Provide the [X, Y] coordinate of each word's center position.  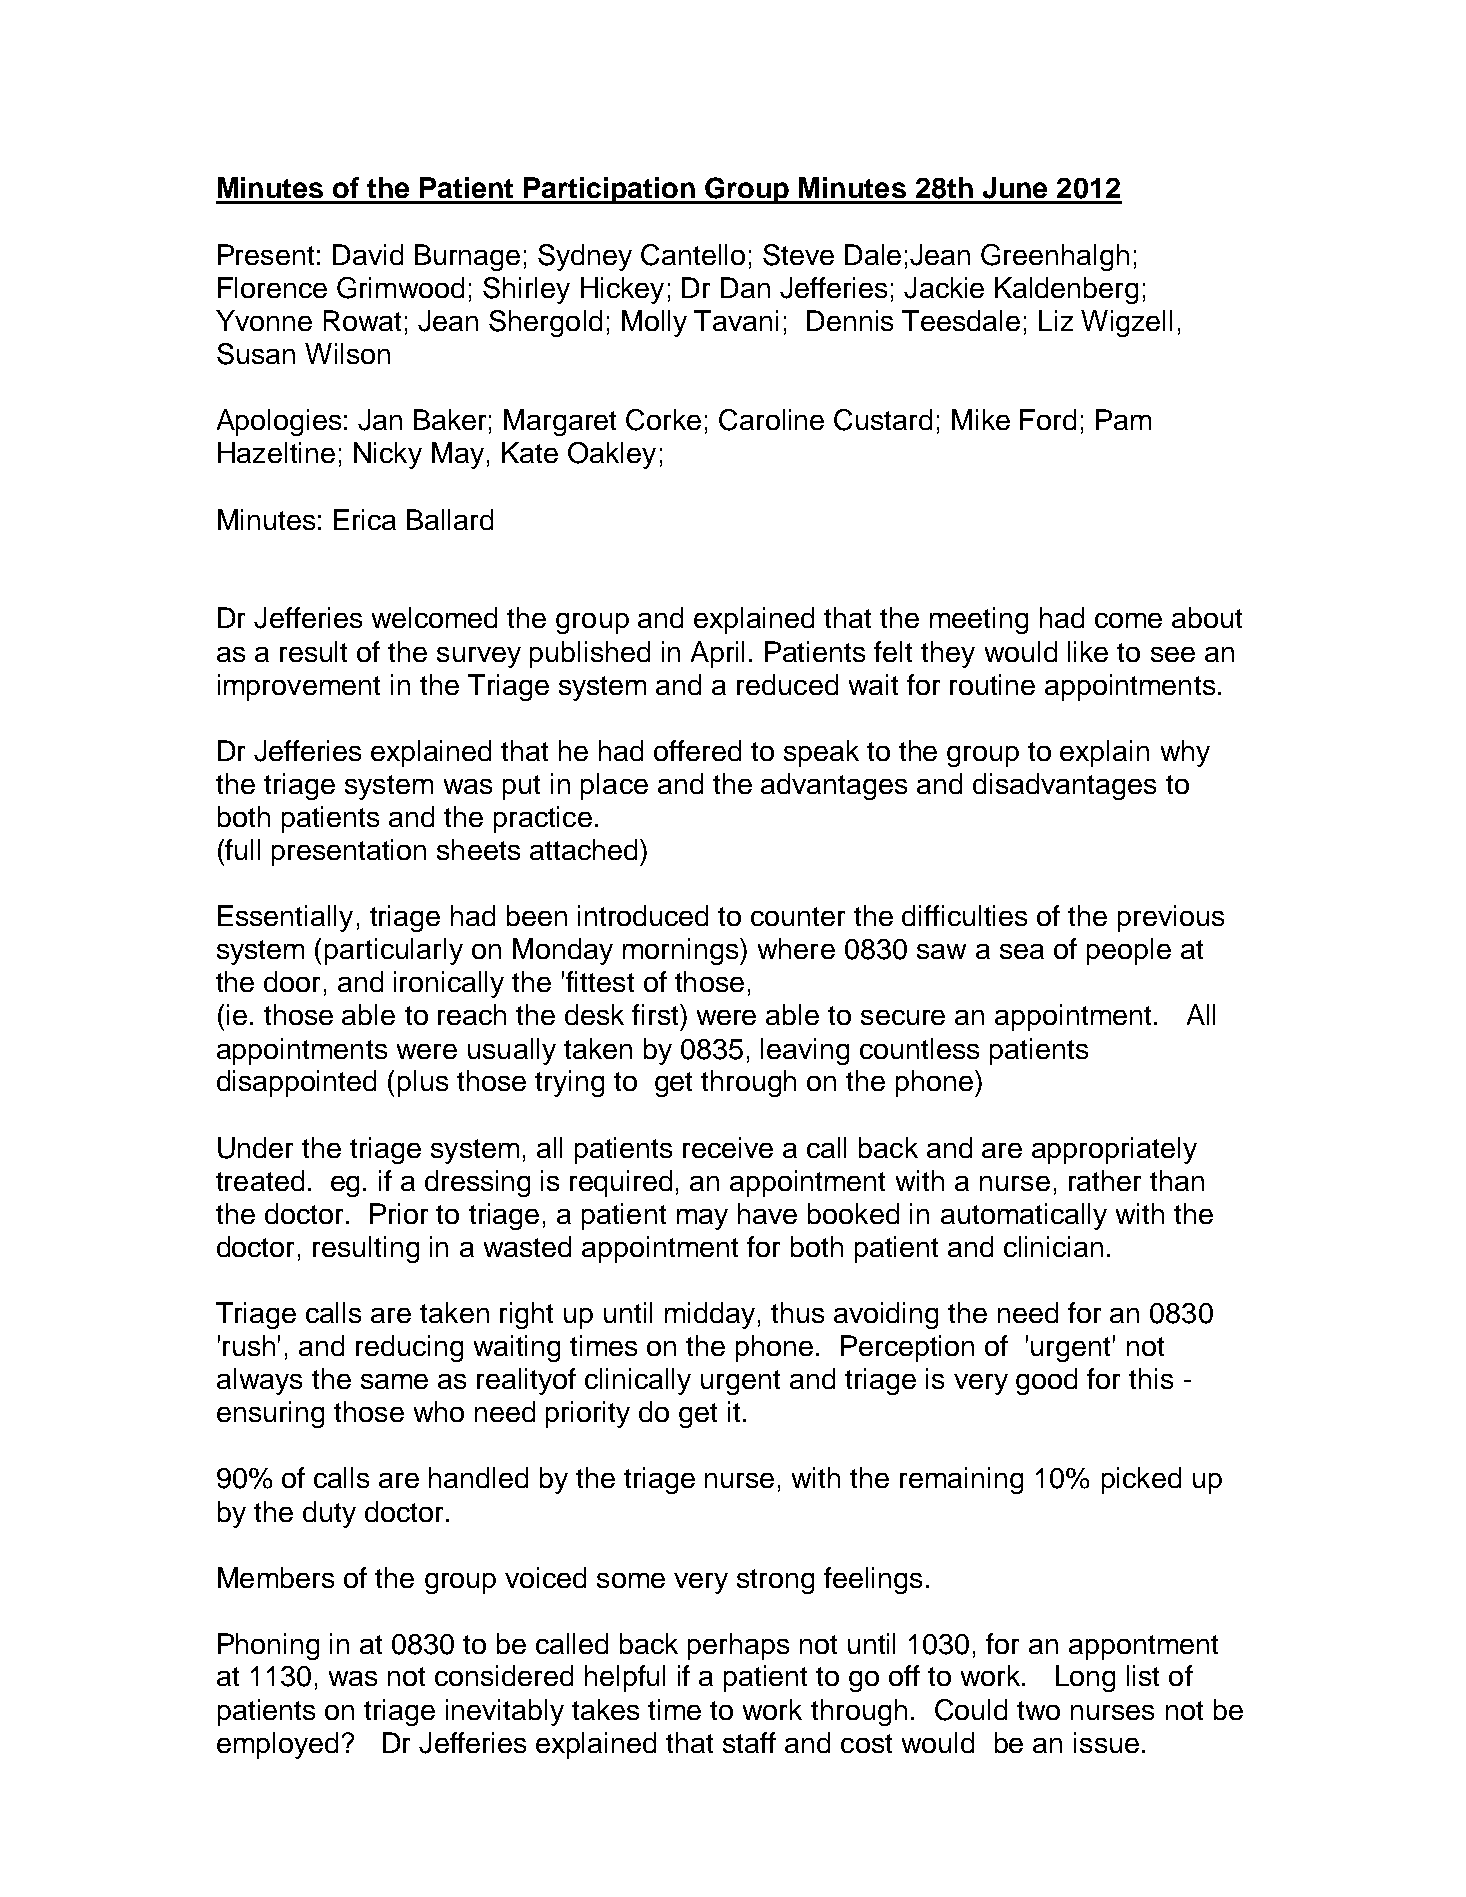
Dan [745, 287]
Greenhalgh [1055, 257]
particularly [394, 951]
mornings [682, 951]
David [368, 254]
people [1129, 951]
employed [277, 1745]
